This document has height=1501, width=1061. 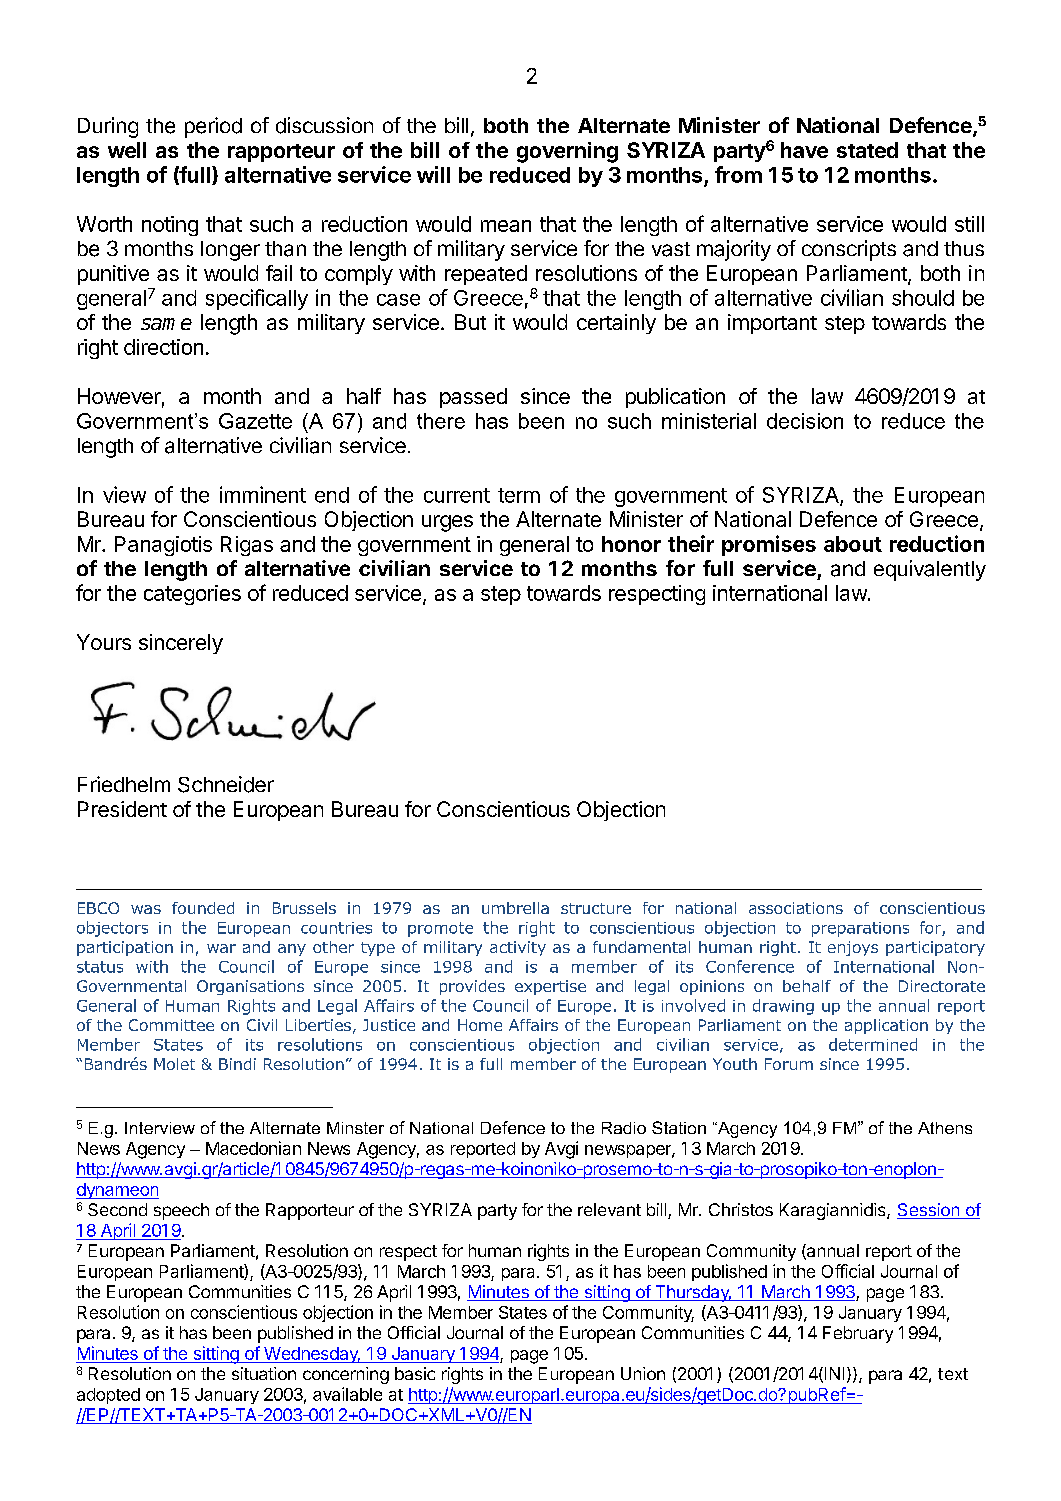 What do you see at coordinates (213, 127) in the document?
I see `period` at bounding box center [213, 127].
